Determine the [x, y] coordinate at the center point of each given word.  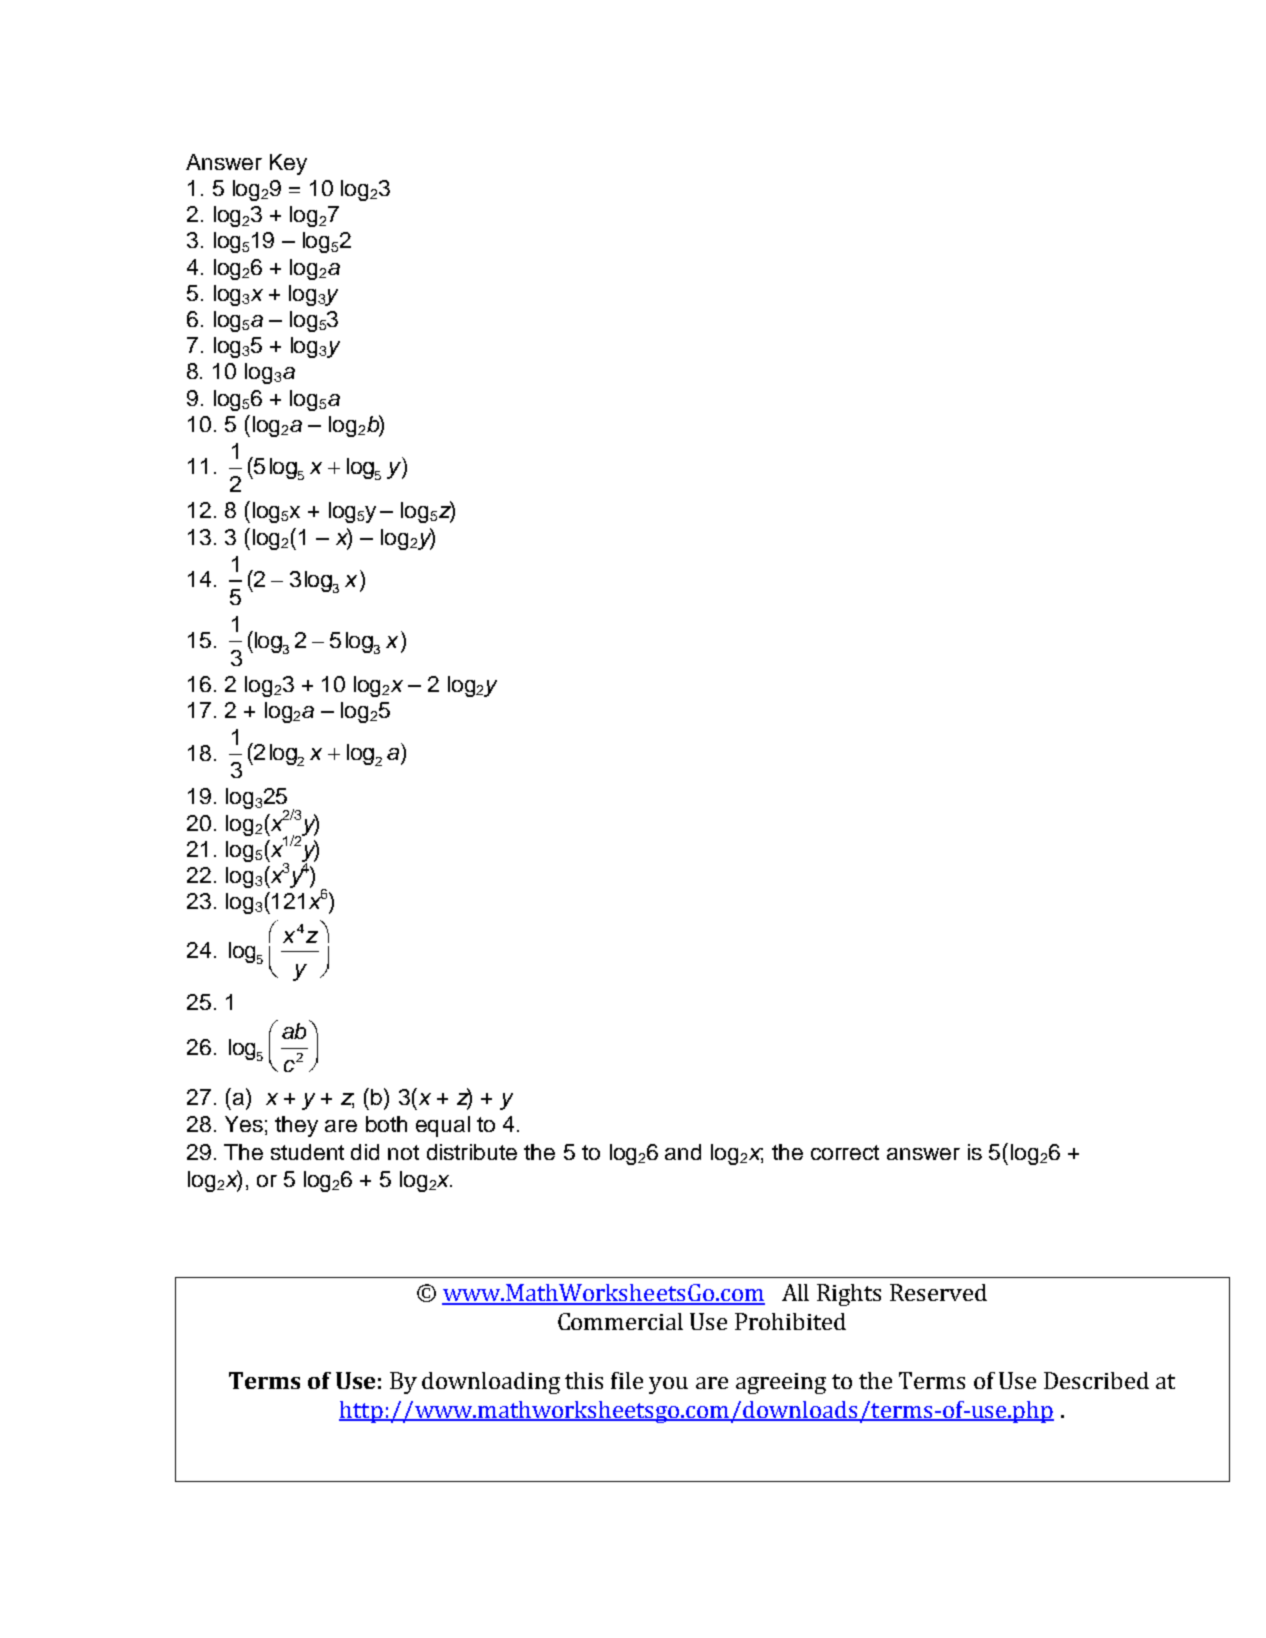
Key [288, 164]
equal [443, 1126]
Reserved [938, 1292]
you [668, 1385]
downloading [491, 1383]
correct [845, 1152]
